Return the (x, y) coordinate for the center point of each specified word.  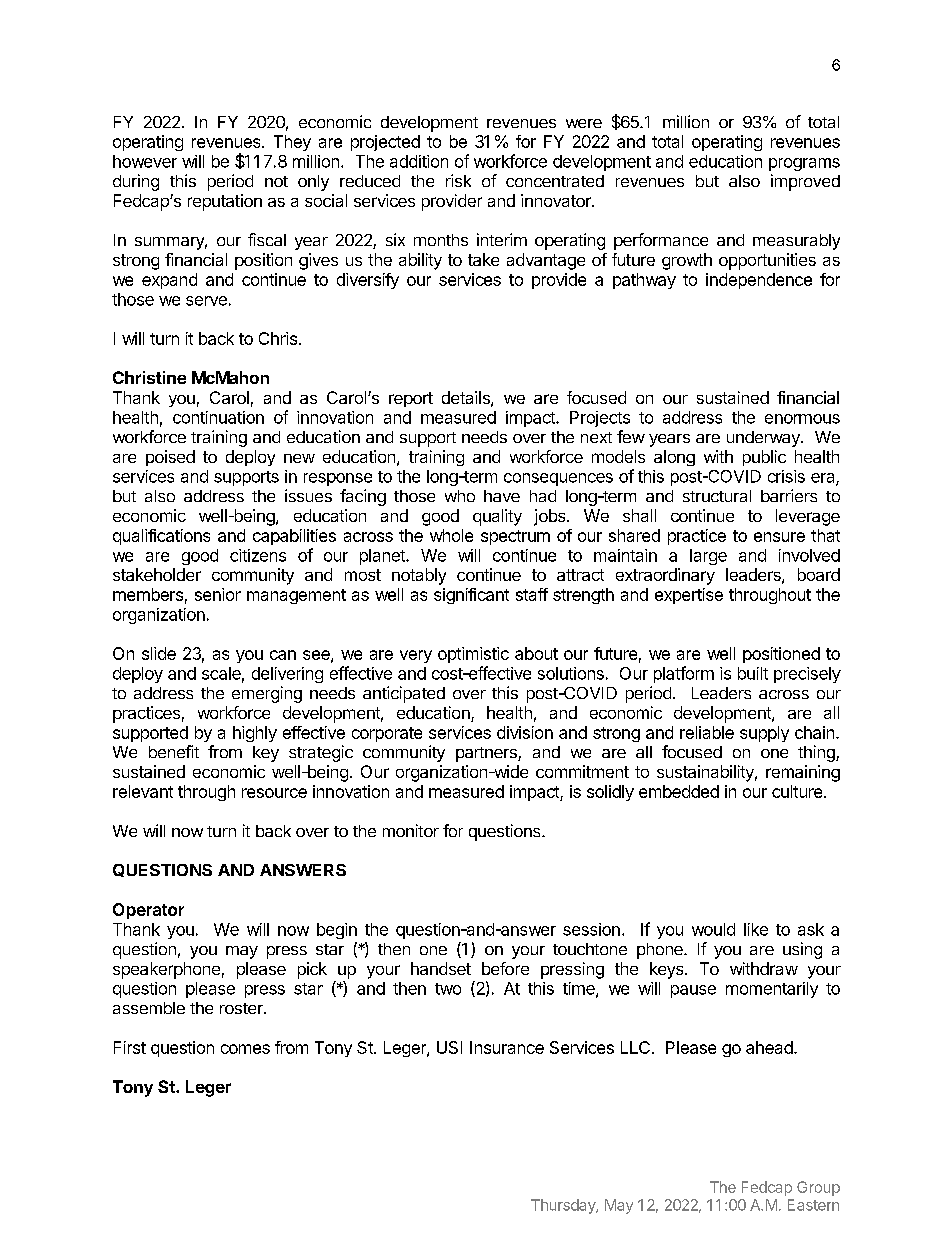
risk (458, 180)
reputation (225, 202)
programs (804, 164)
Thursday (564, 1206)
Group (818, 1188)
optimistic (473, 655)
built (753, 673)
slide (159, 653)
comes (245, 1049)
